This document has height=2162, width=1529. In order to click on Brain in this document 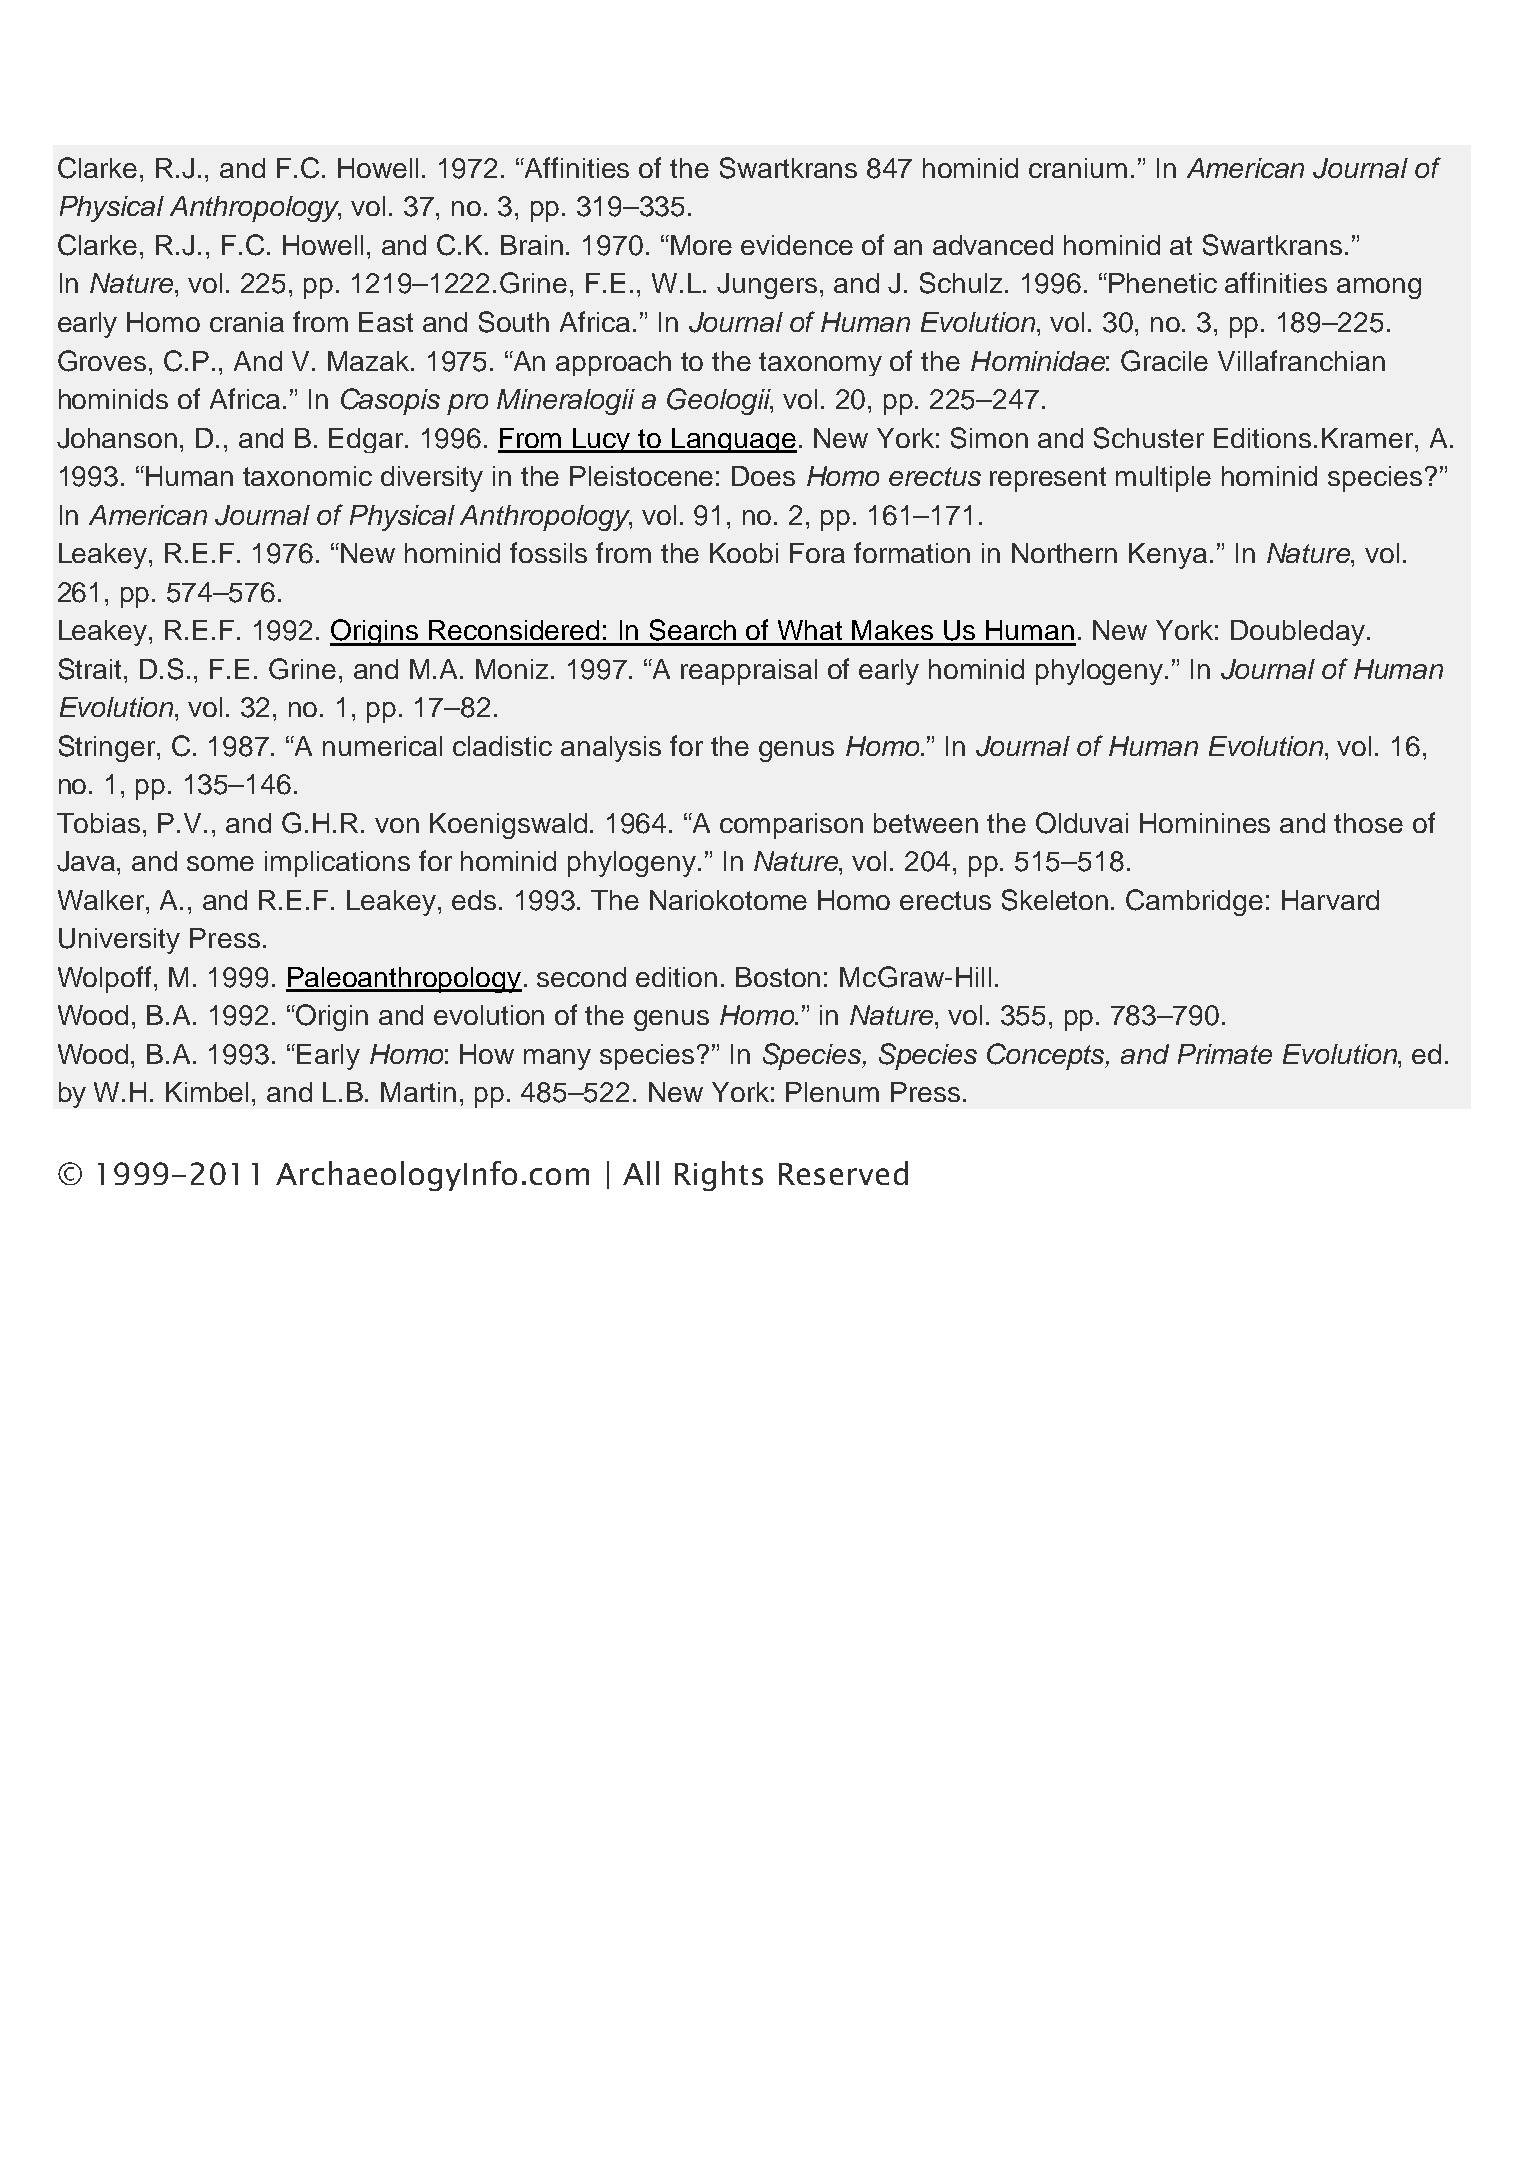, I will do `click(532, 245)`.
